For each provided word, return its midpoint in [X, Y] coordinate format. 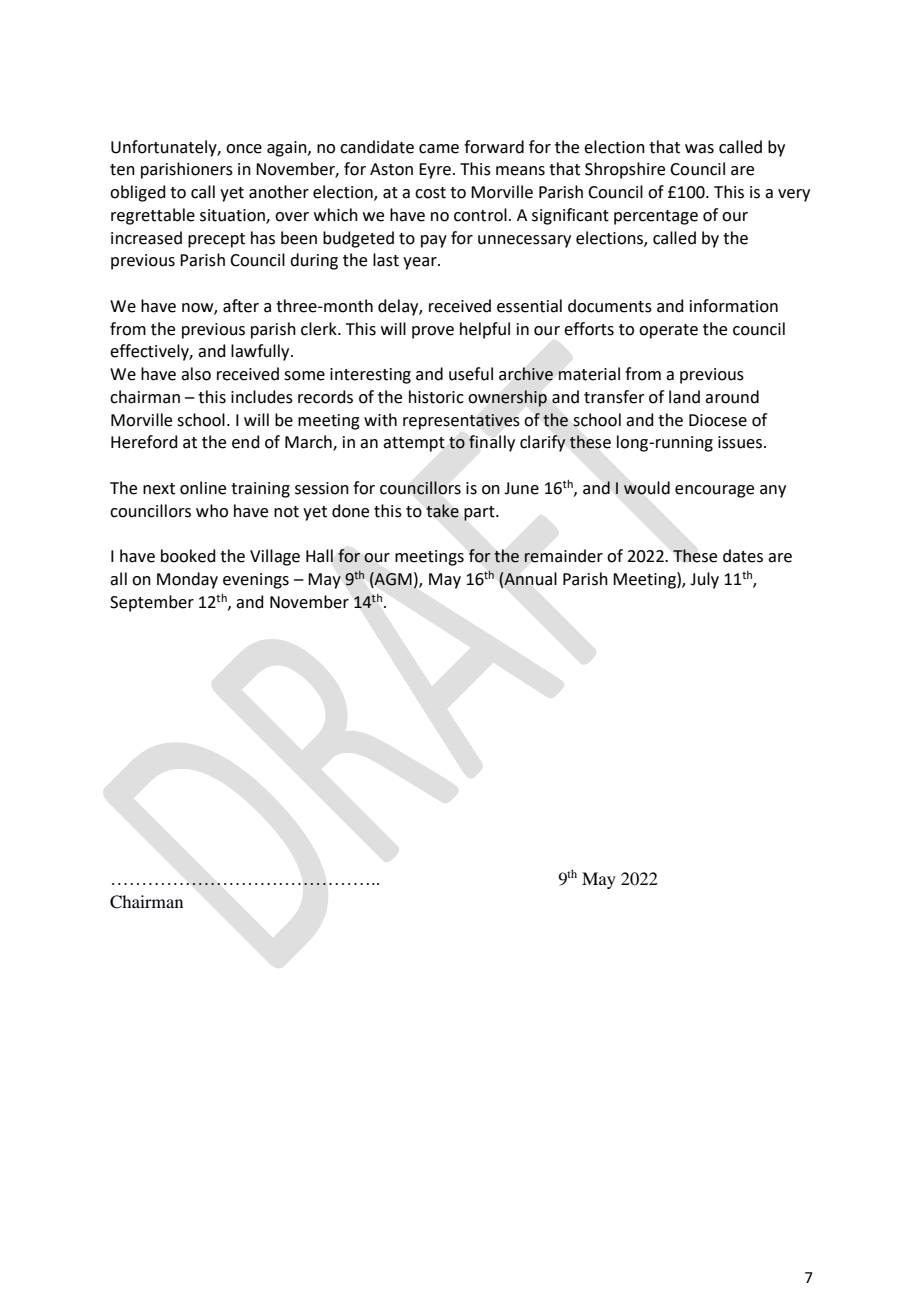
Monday [187, 580]
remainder [563, 556]
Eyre [435, 171]
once [244, 149]
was [699, 149]
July [704, 580]
